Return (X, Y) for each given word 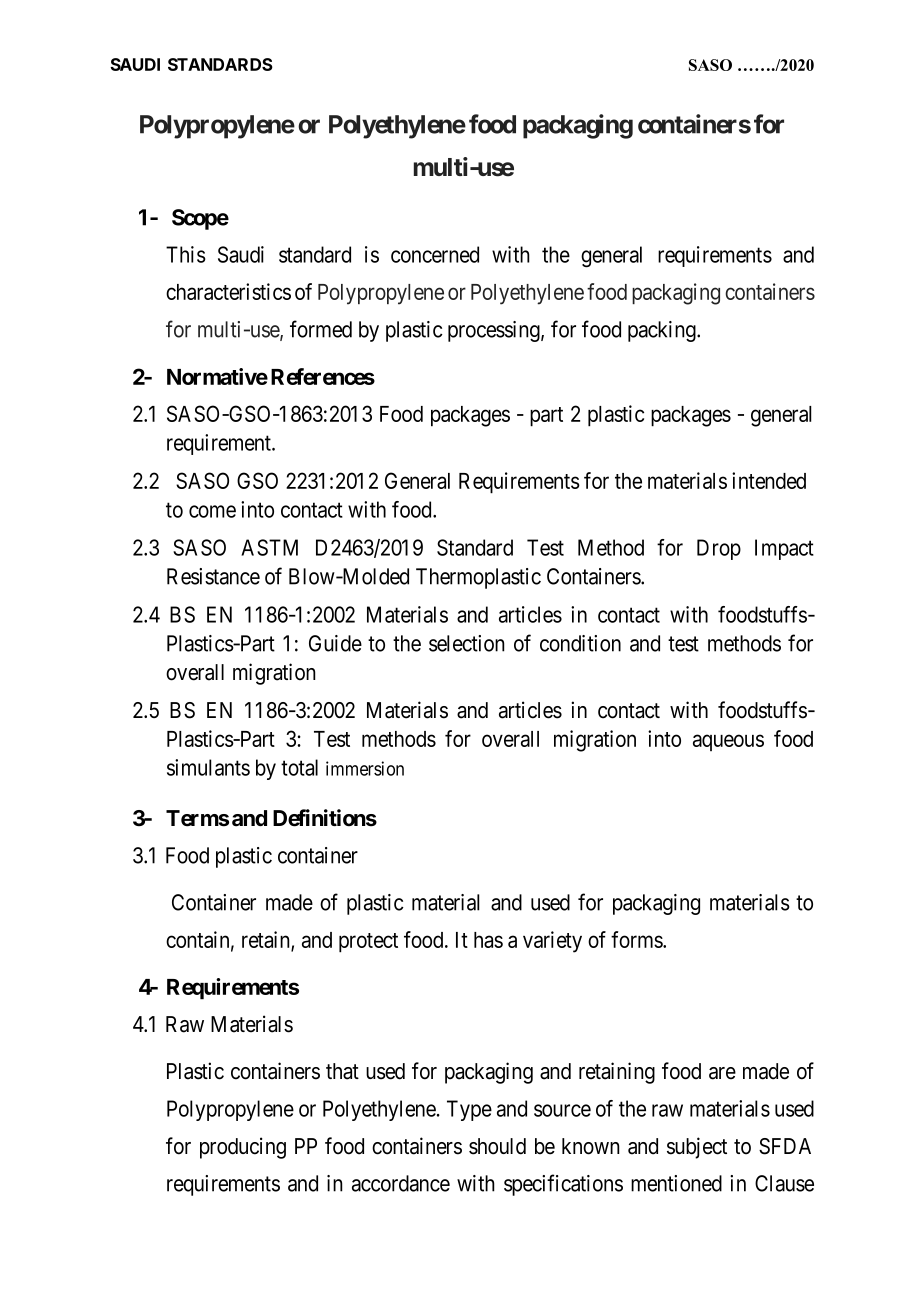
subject (697, 1148)
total (299, 767)
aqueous (728, 742)
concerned (435, 254)
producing (243, 1148)
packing (663, 331)
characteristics (228, 291)
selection (467, 643)
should (497, 1146)
